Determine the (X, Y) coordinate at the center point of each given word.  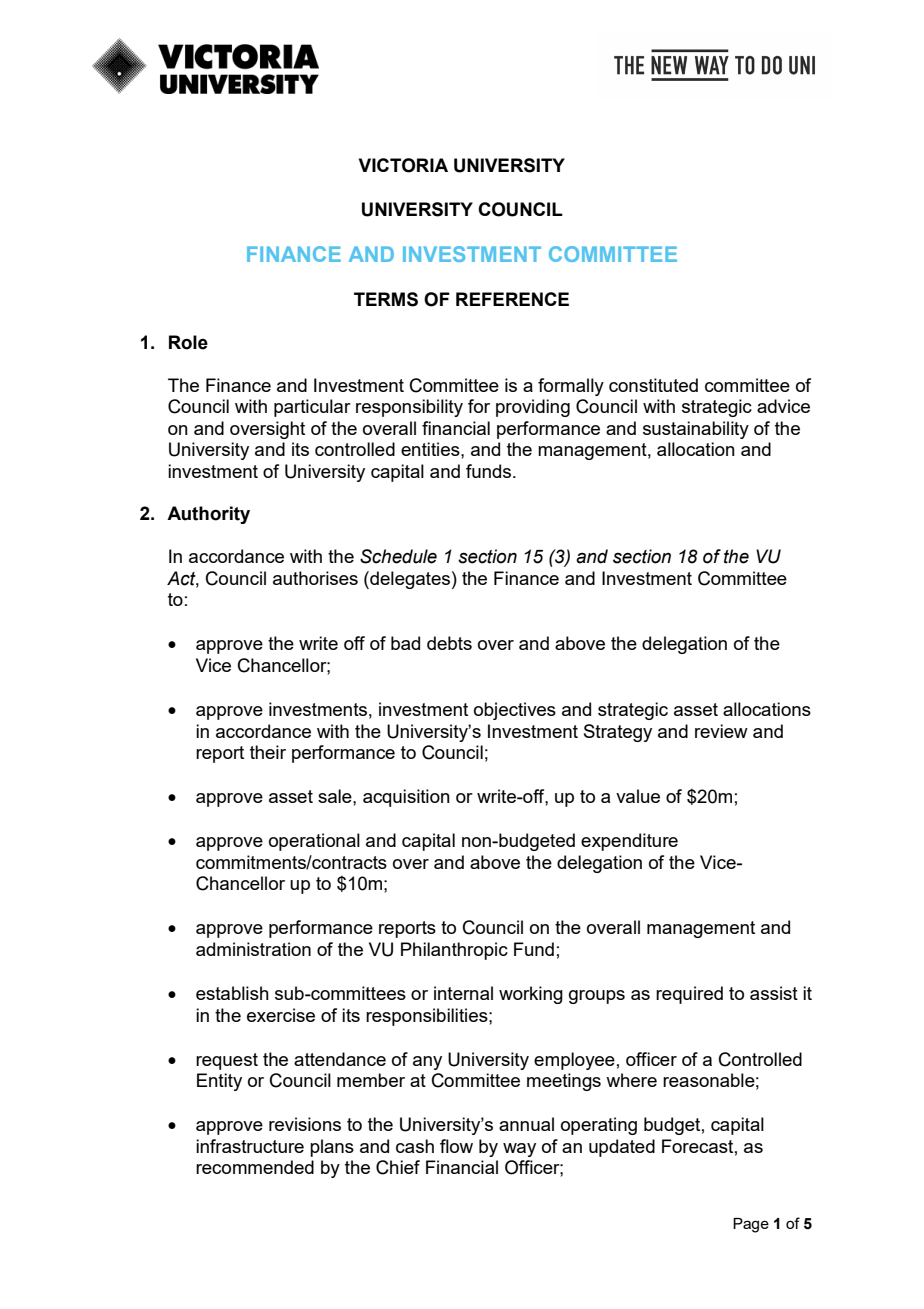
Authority (208, 515)
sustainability (696, 430)
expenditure (629, 842)
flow (456, 1146)
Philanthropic (454, 951)
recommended (255, 1167)
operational (314, 842)
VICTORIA (403, 165)
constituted (653, 385)
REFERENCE (512, 299)
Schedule (398, 556)
